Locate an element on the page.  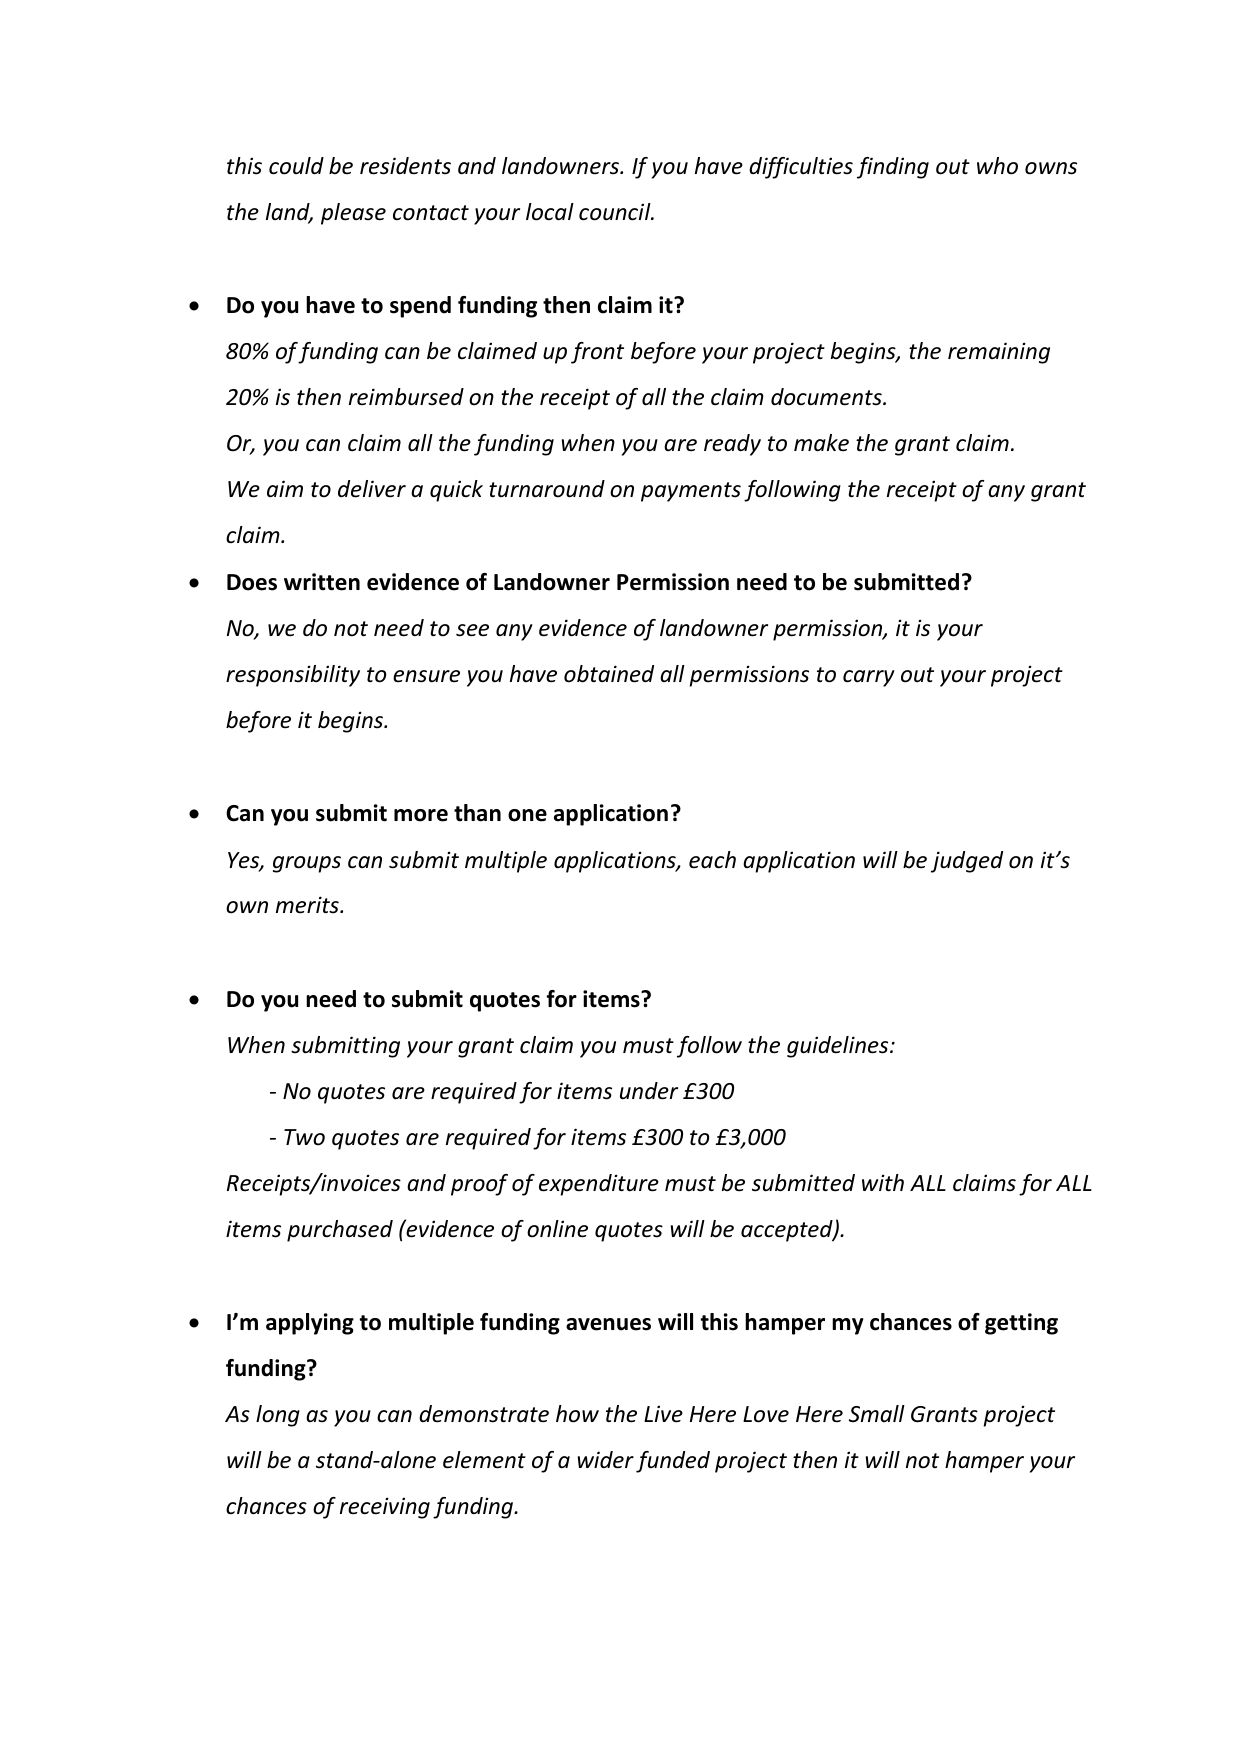
carry is located at coordinates (869, 678).
